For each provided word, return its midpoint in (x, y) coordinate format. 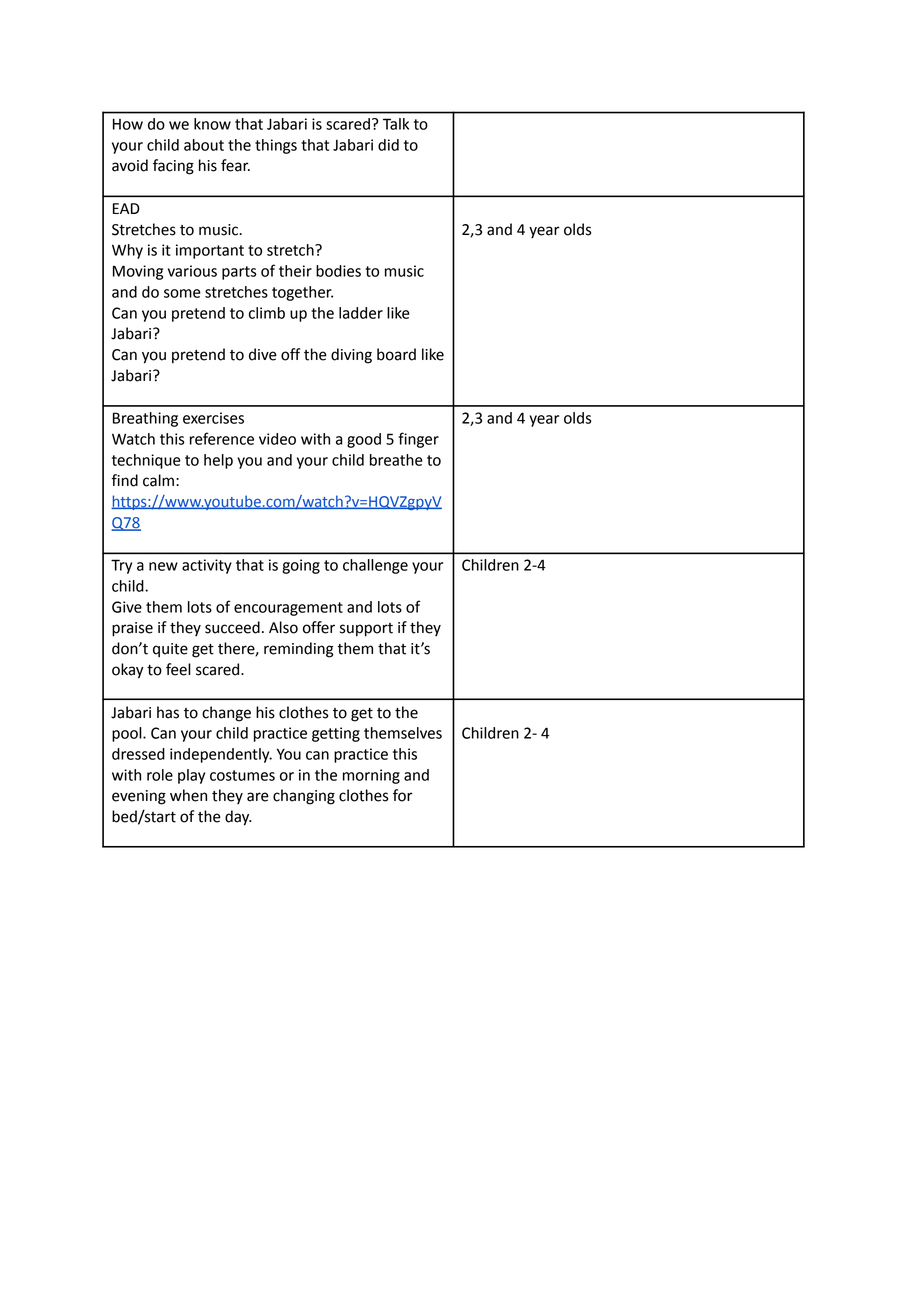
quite (170, 650)
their (295, 271)
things (276, 146)
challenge (375, 566)
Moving (138, 272)
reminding (299, 650)
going (301, 566)
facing (173, 167)
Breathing (145, 419)
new (163, 566)
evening (139, 797)
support (366, 630)
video (277, 439)
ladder (361, 313)
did (388, 145)
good (364, 440)
